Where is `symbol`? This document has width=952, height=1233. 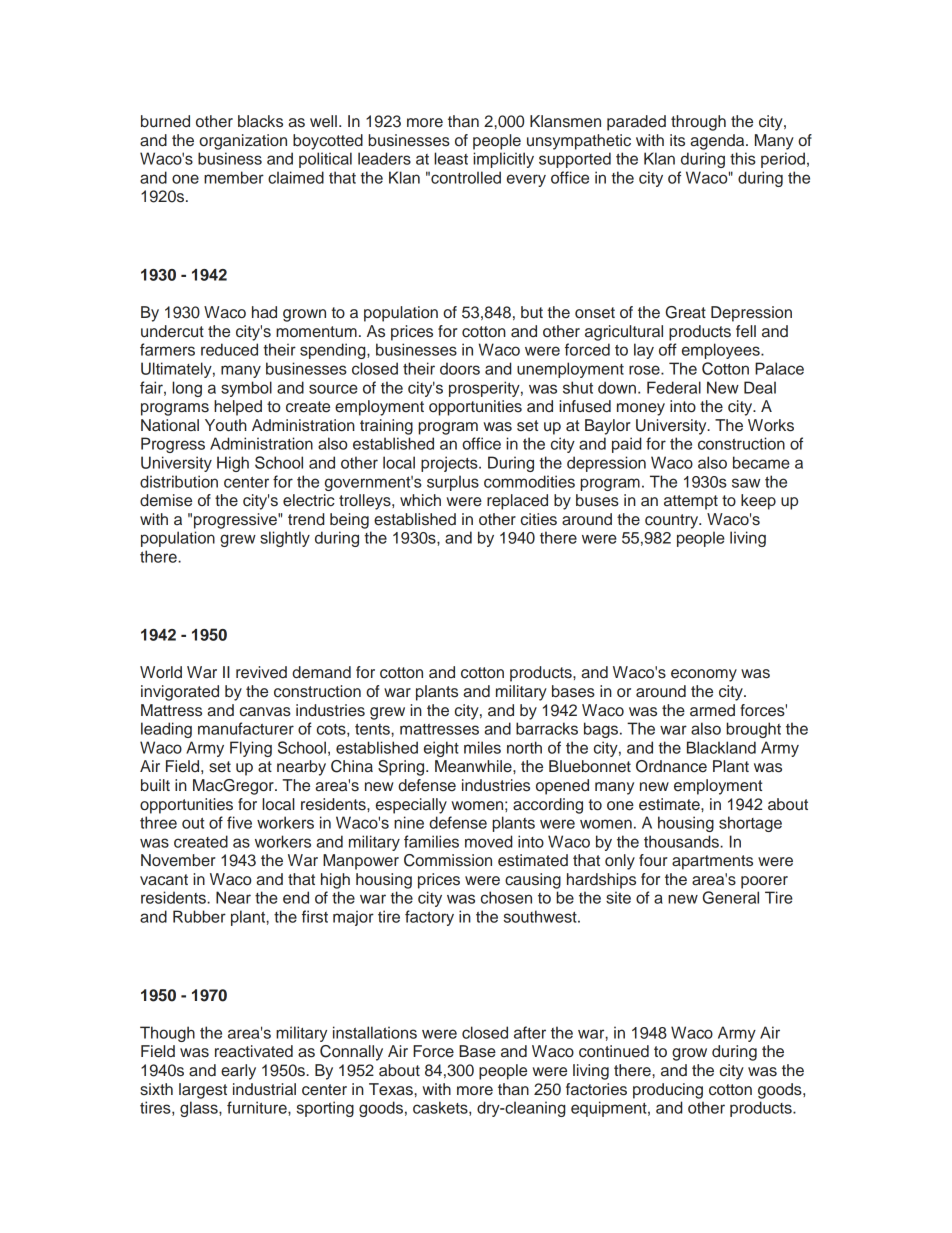 symbol is located at coordinates (246, 389).
